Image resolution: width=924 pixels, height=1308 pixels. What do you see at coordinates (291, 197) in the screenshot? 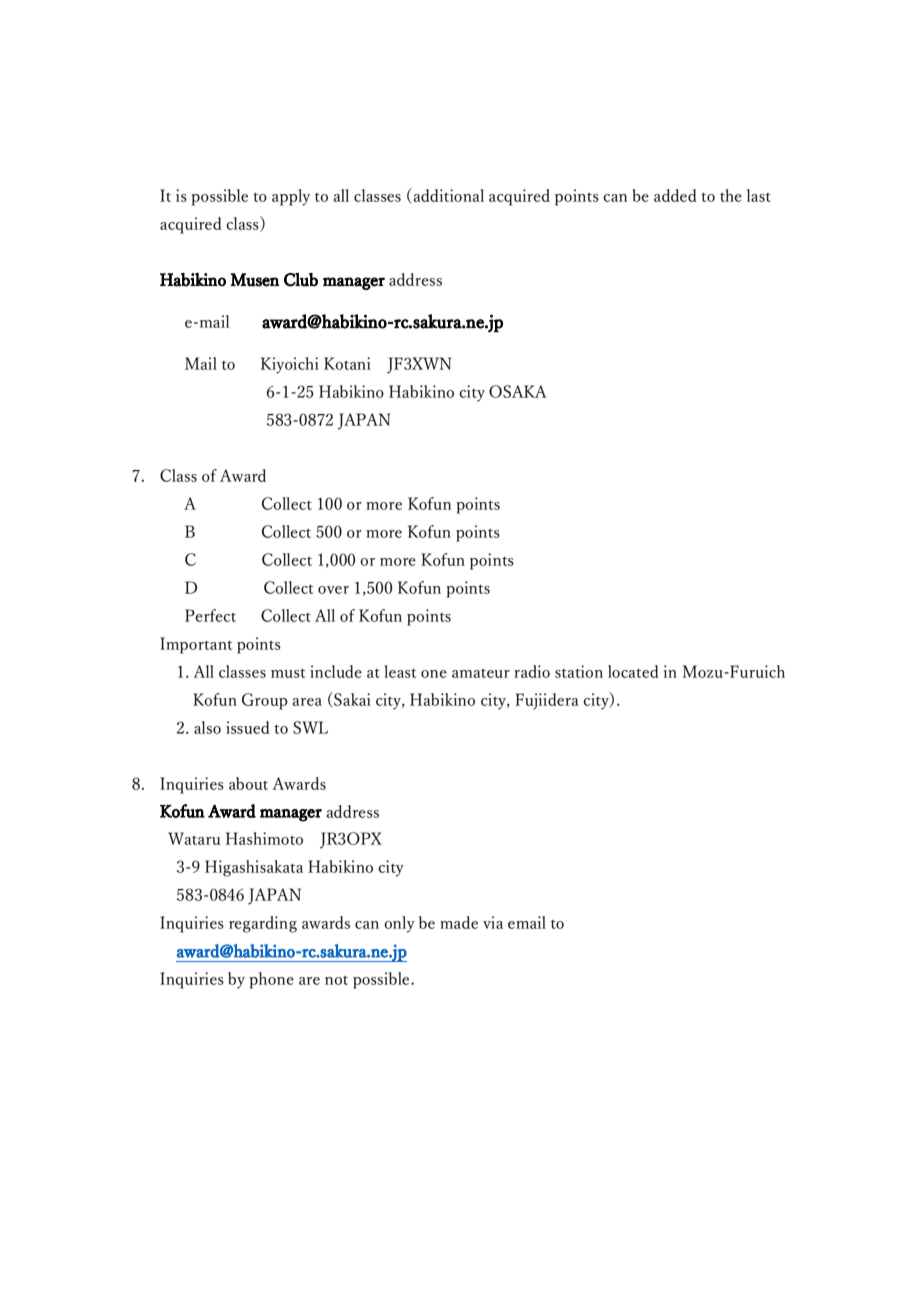
I see `apply` at bounding box center [291, 197].
